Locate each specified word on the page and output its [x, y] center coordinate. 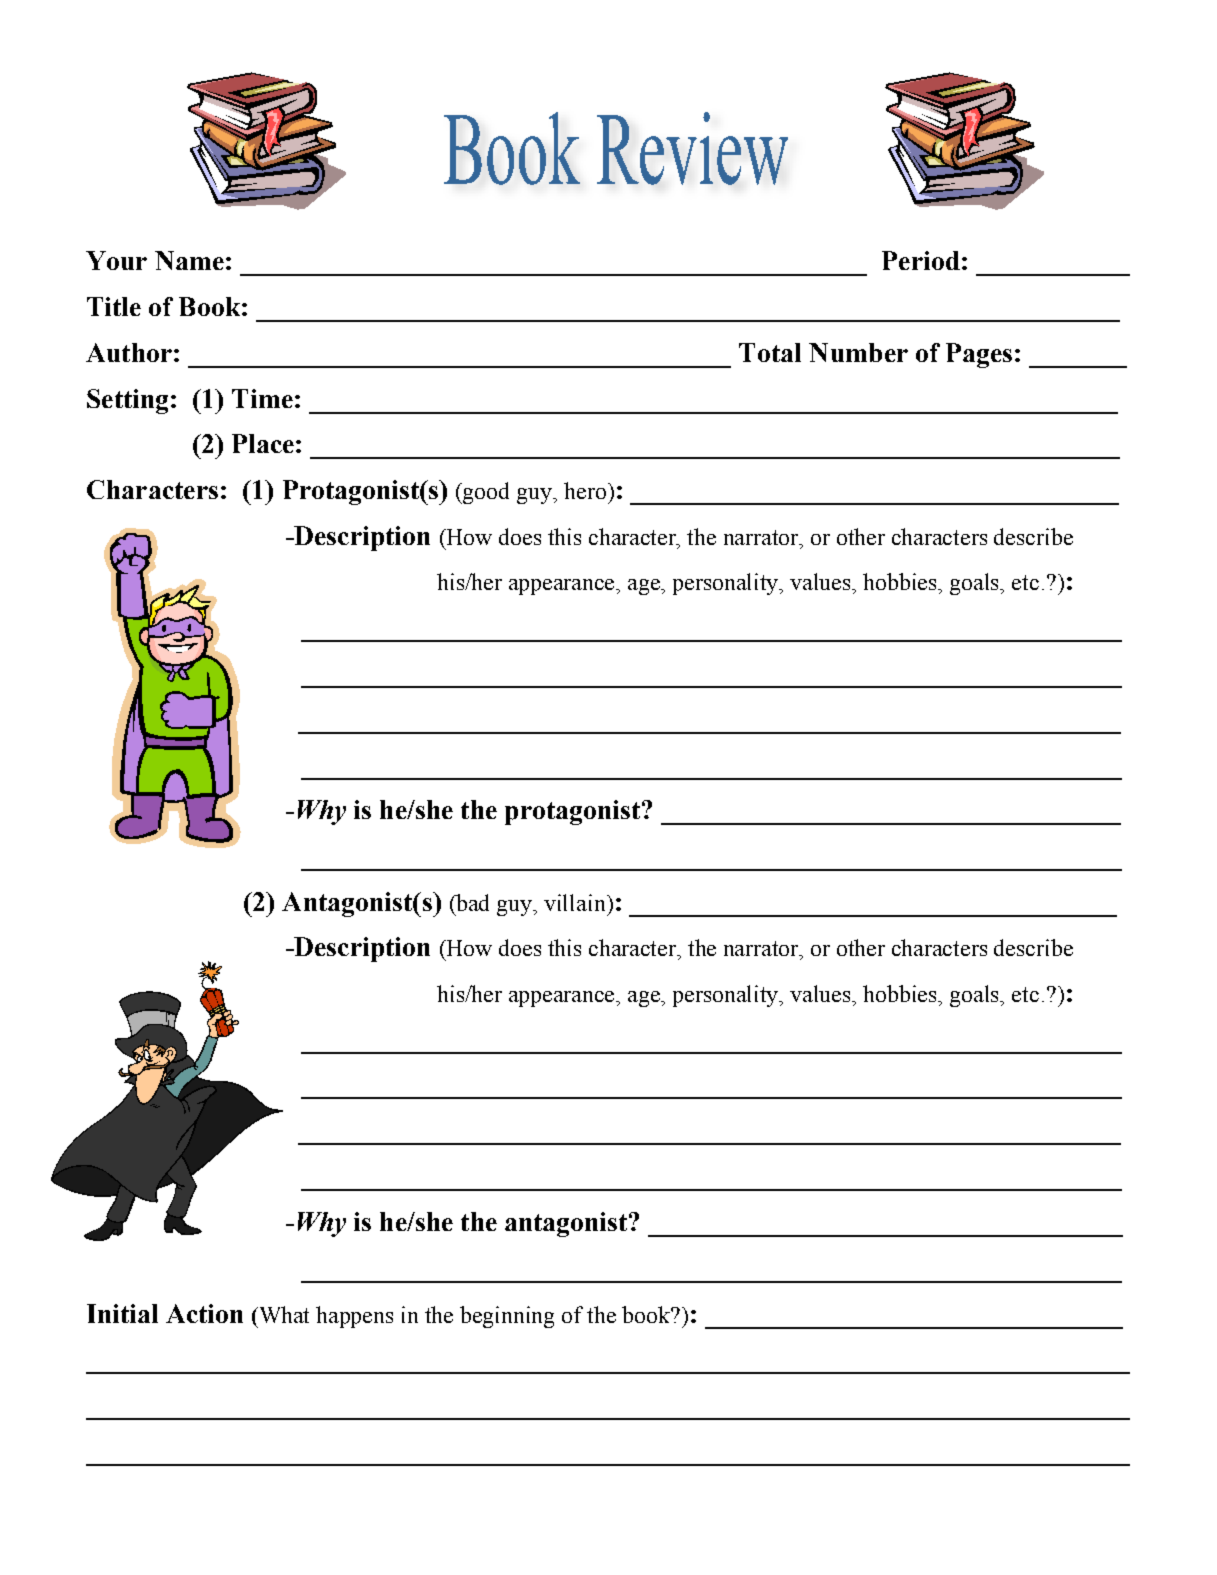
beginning [507, 1317]
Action [204, 1313]
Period [921, 260]
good [486, 493]
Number [858, 352]
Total [770, 352]
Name [189, 260]
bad [471, 902]
